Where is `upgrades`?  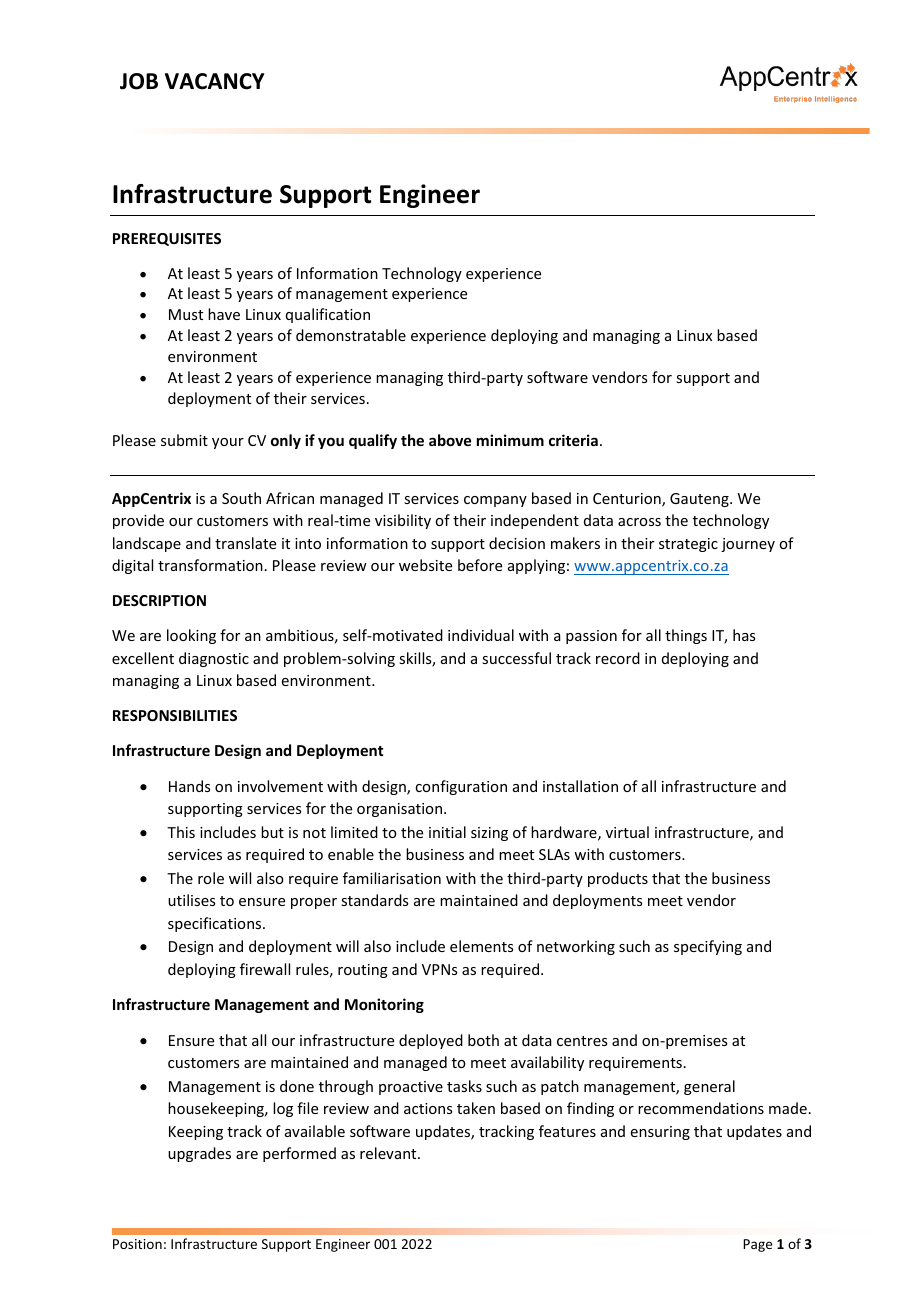
upgrades is located at coordinates (199, 1154).
